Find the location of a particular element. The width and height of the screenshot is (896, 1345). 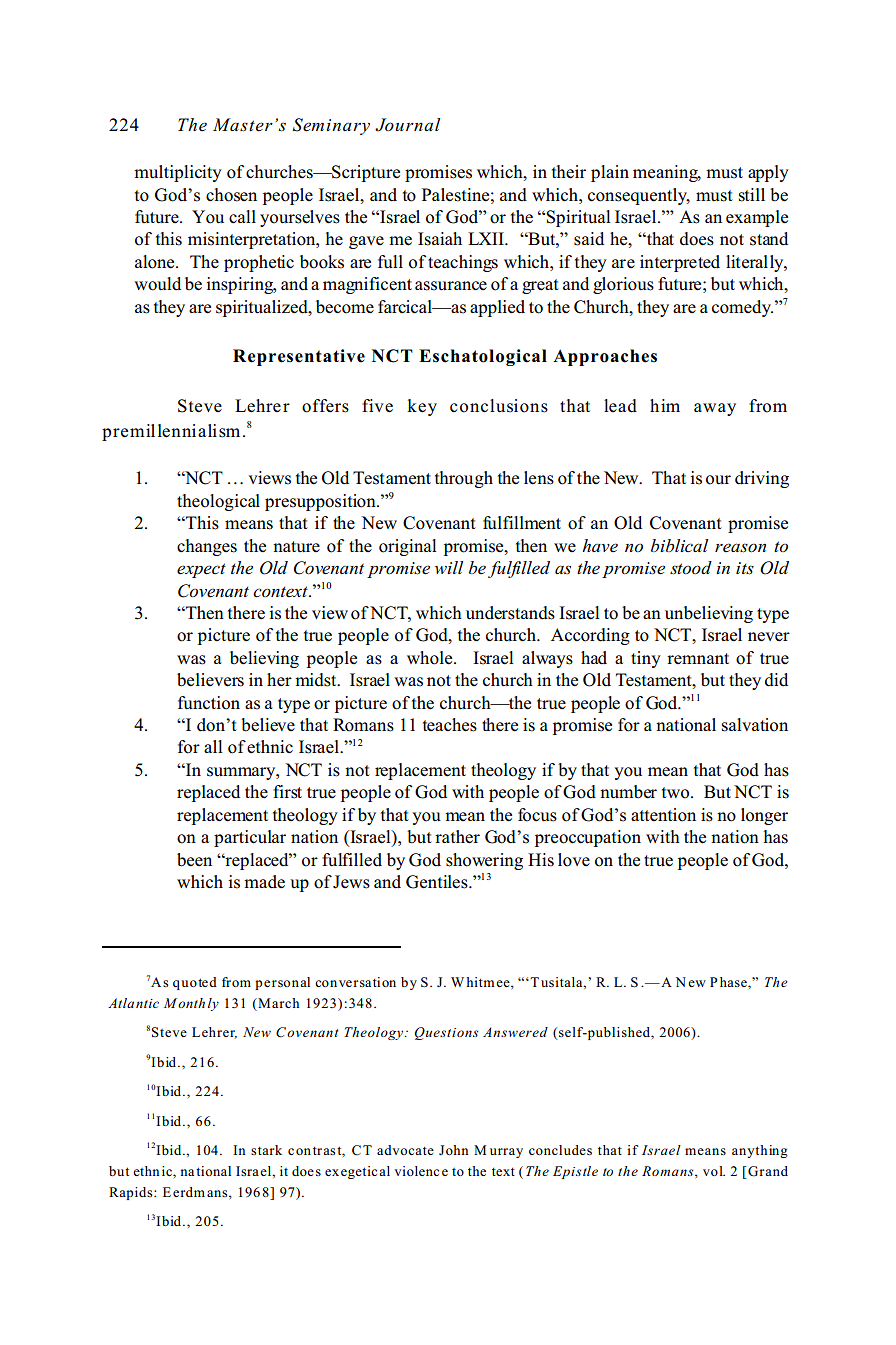

Journal is located at coordinates (407, 125).
